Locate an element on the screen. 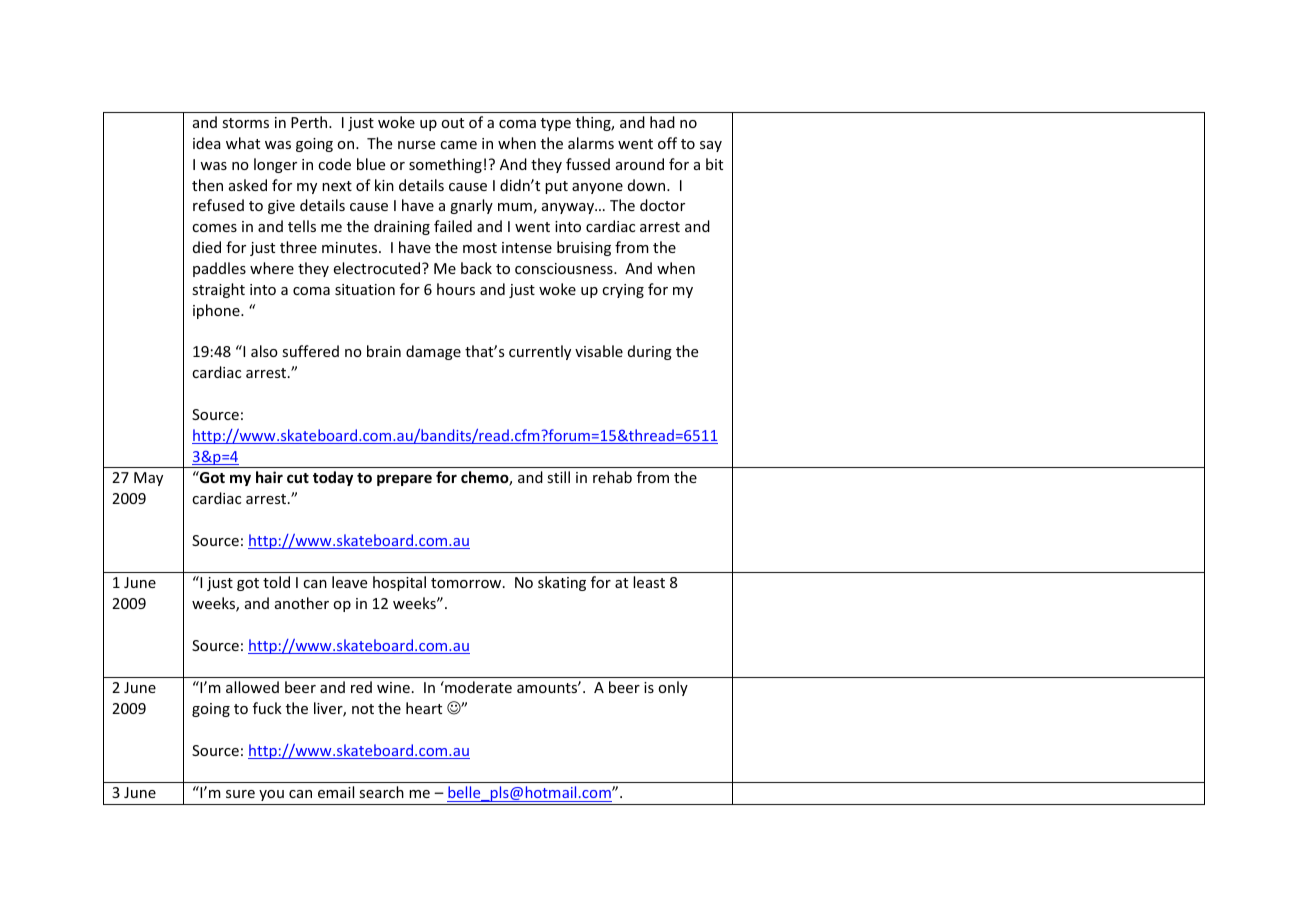  sure is located at coordinates (240, 794).
